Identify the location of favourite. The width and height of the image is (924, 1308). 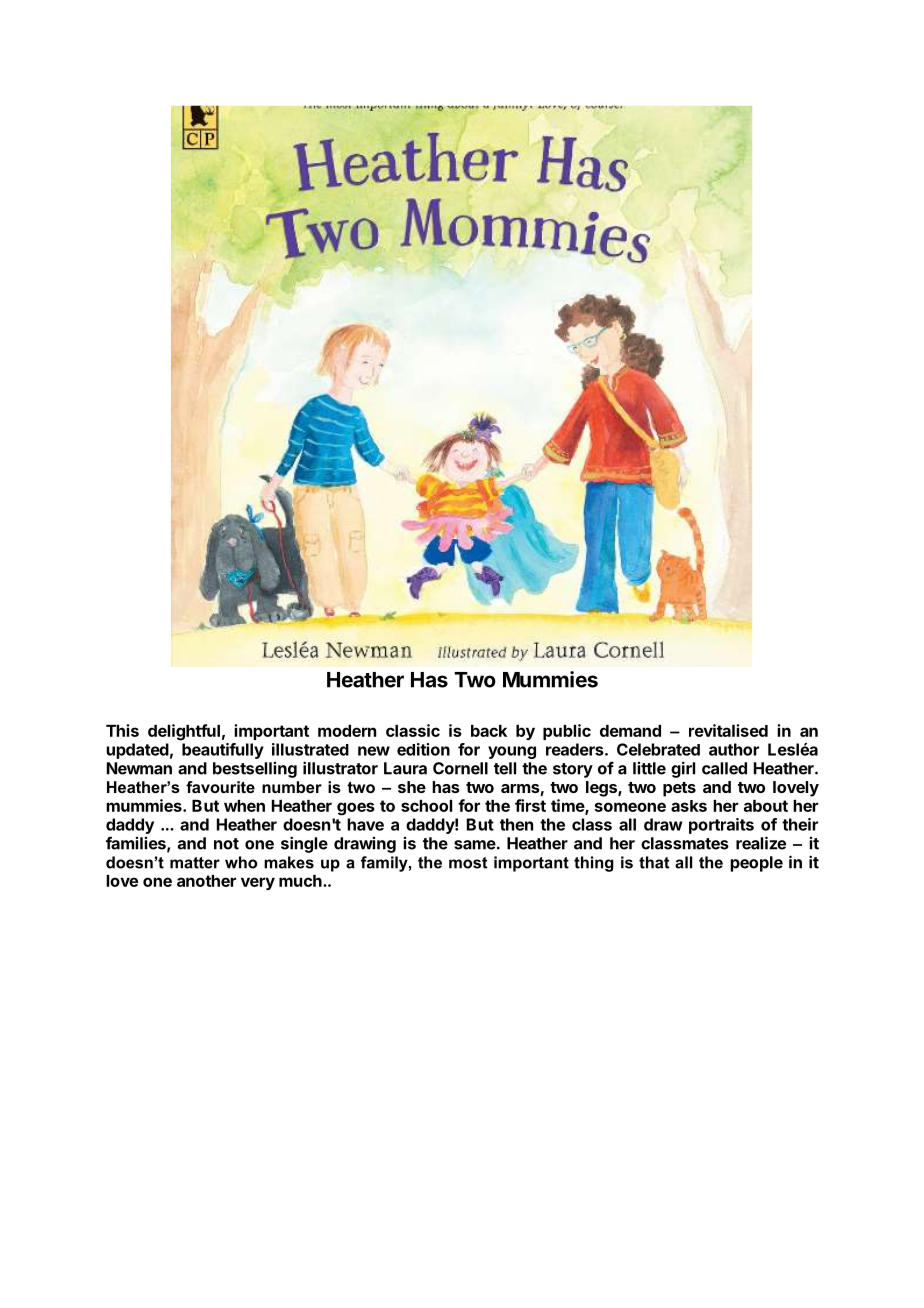
(220, 787).
